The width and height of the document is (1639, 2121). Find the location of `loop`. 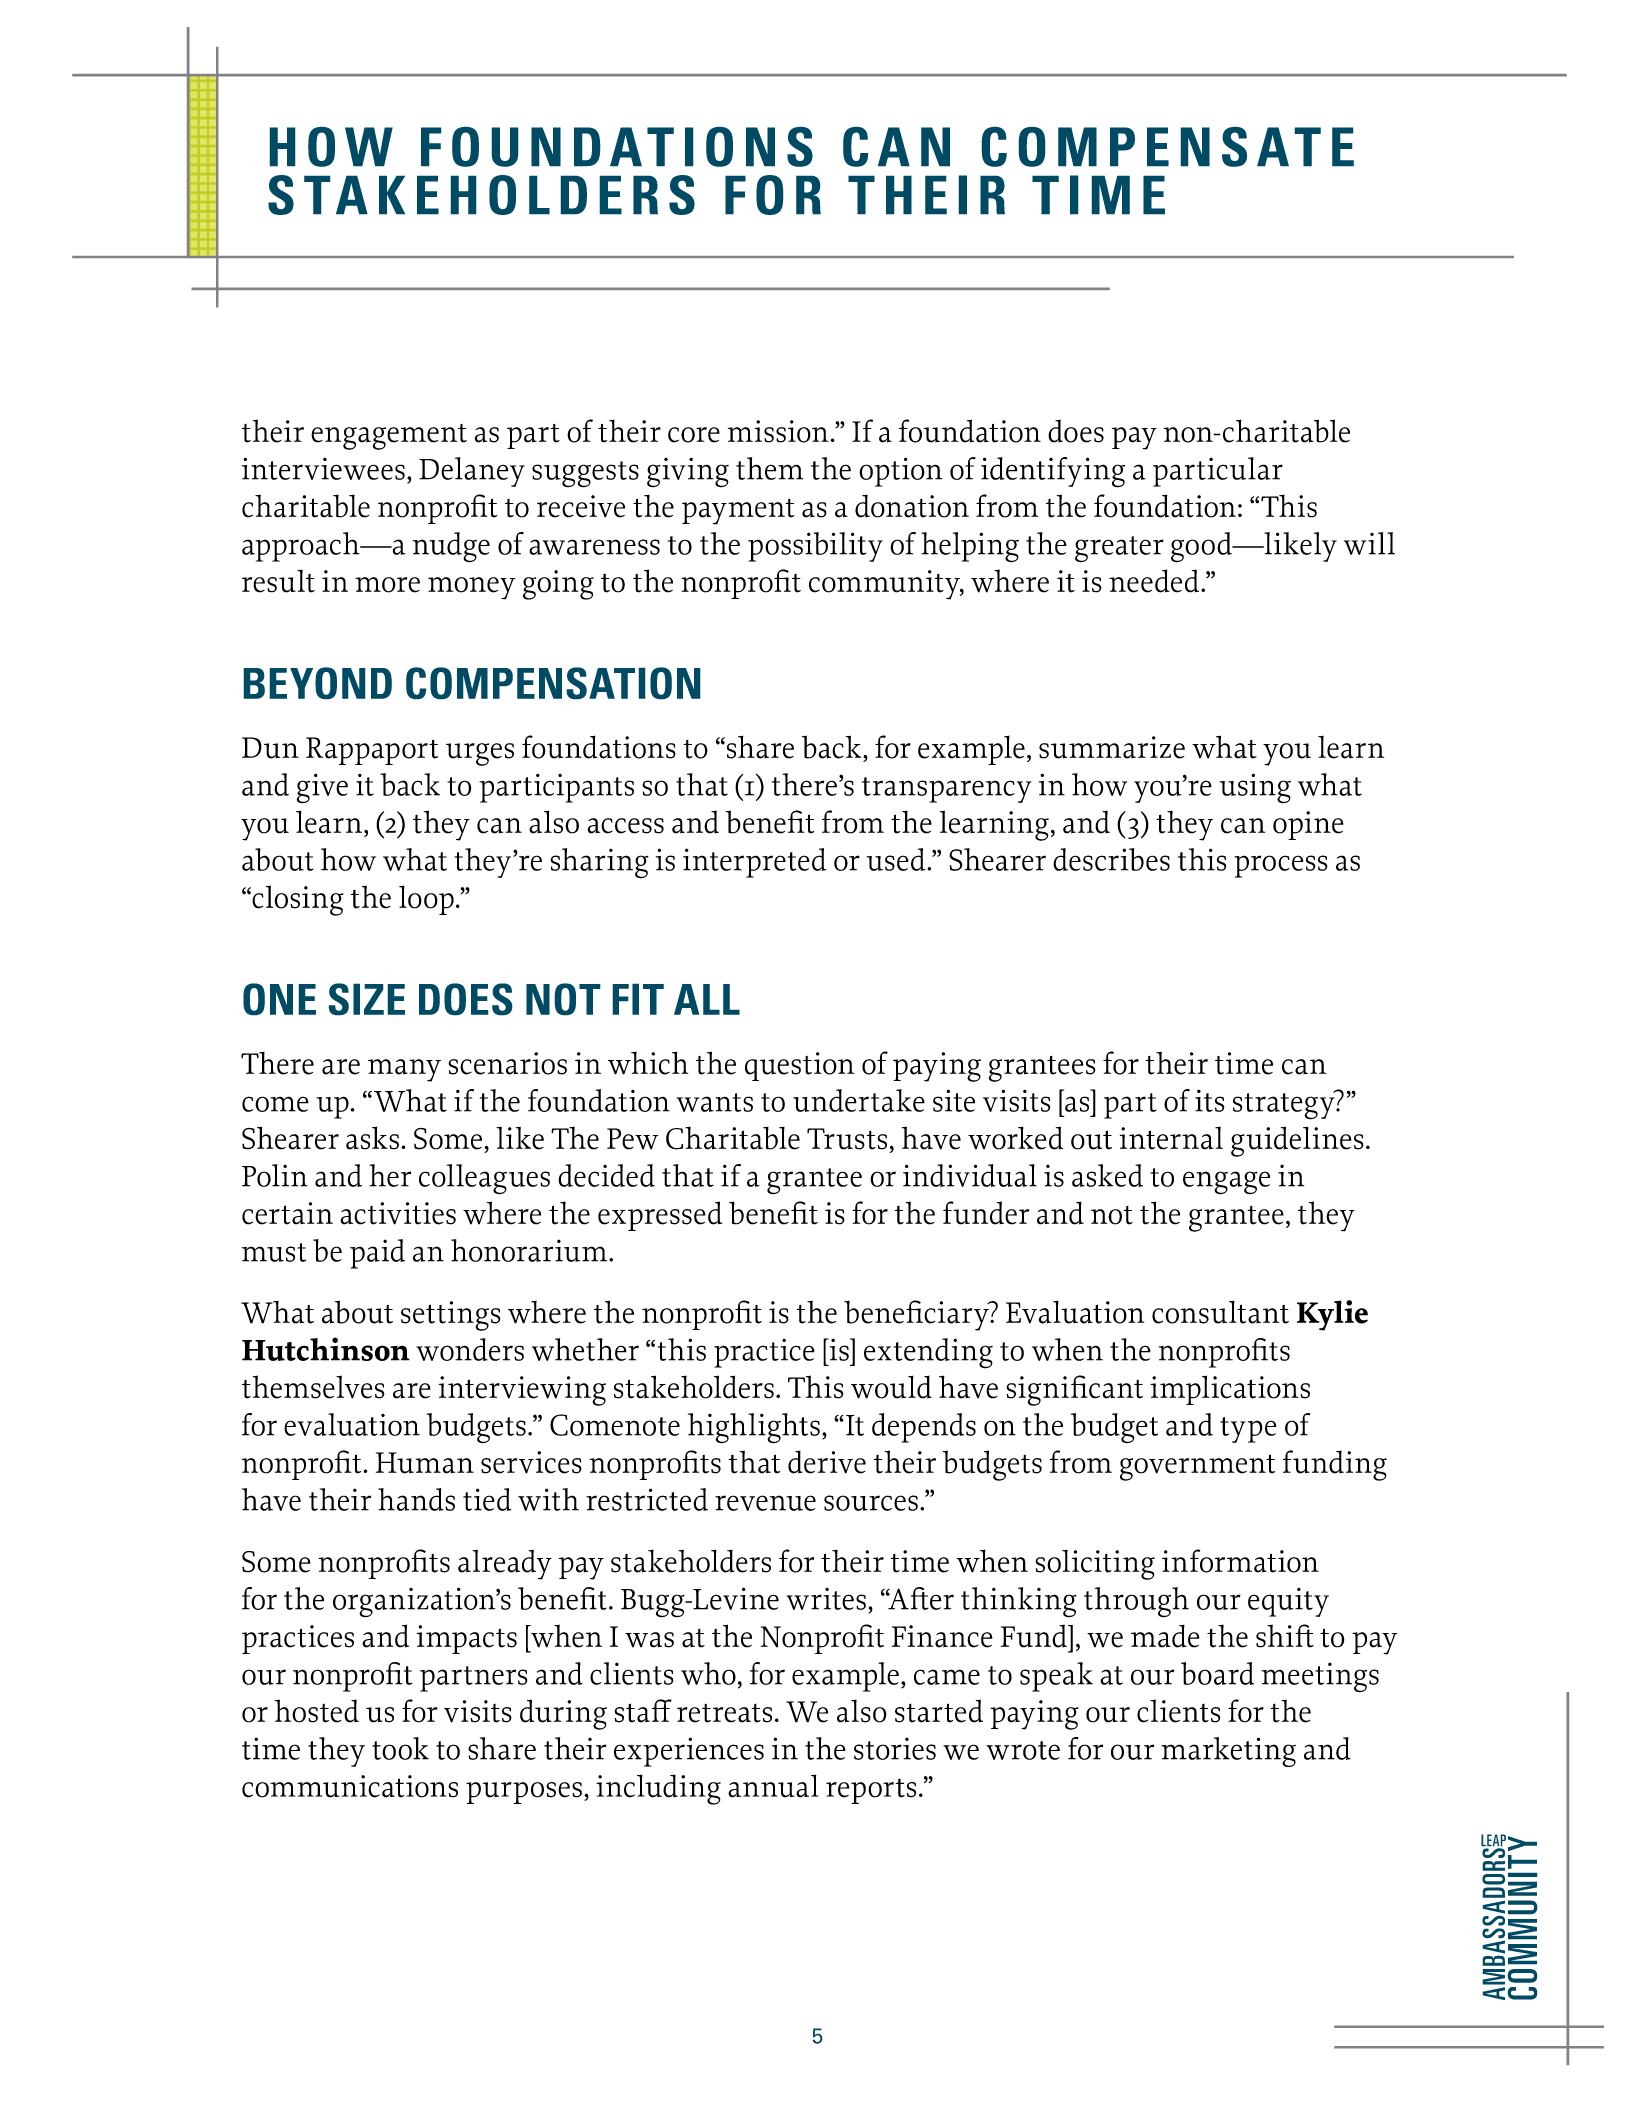

loop is located at coordinates (426, 900).
